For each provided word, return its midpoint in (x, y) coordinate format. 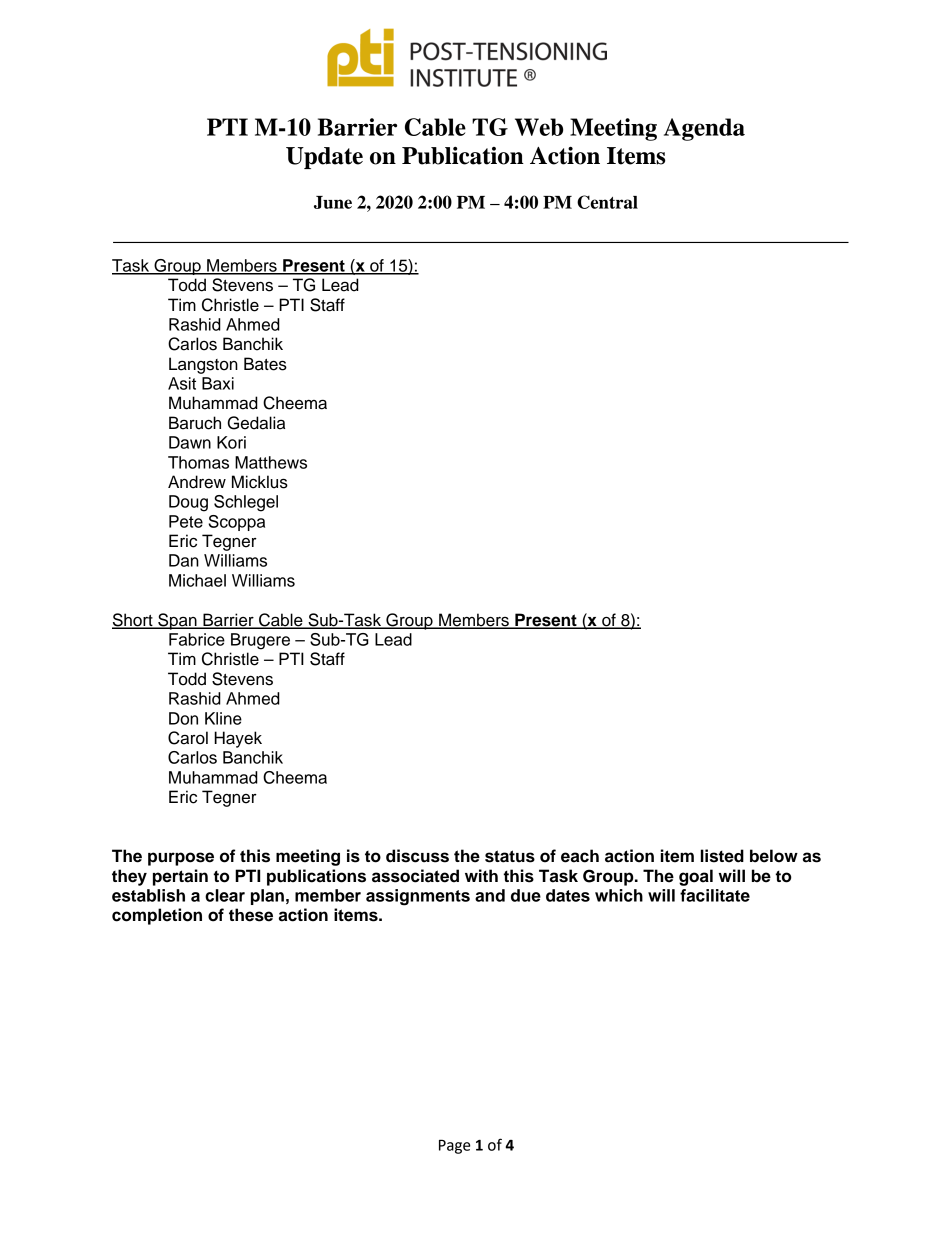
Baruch (195, 423)
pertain (180, 877)
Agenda (704, 129)
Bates (265, 364)
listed (722, 856)
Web (539, 127)
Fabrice (197, 639)
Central (607, 202)
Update (324, 158)
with (481, 875)
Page (454, 1146)
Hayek (238, 739)
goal (696, 877)
